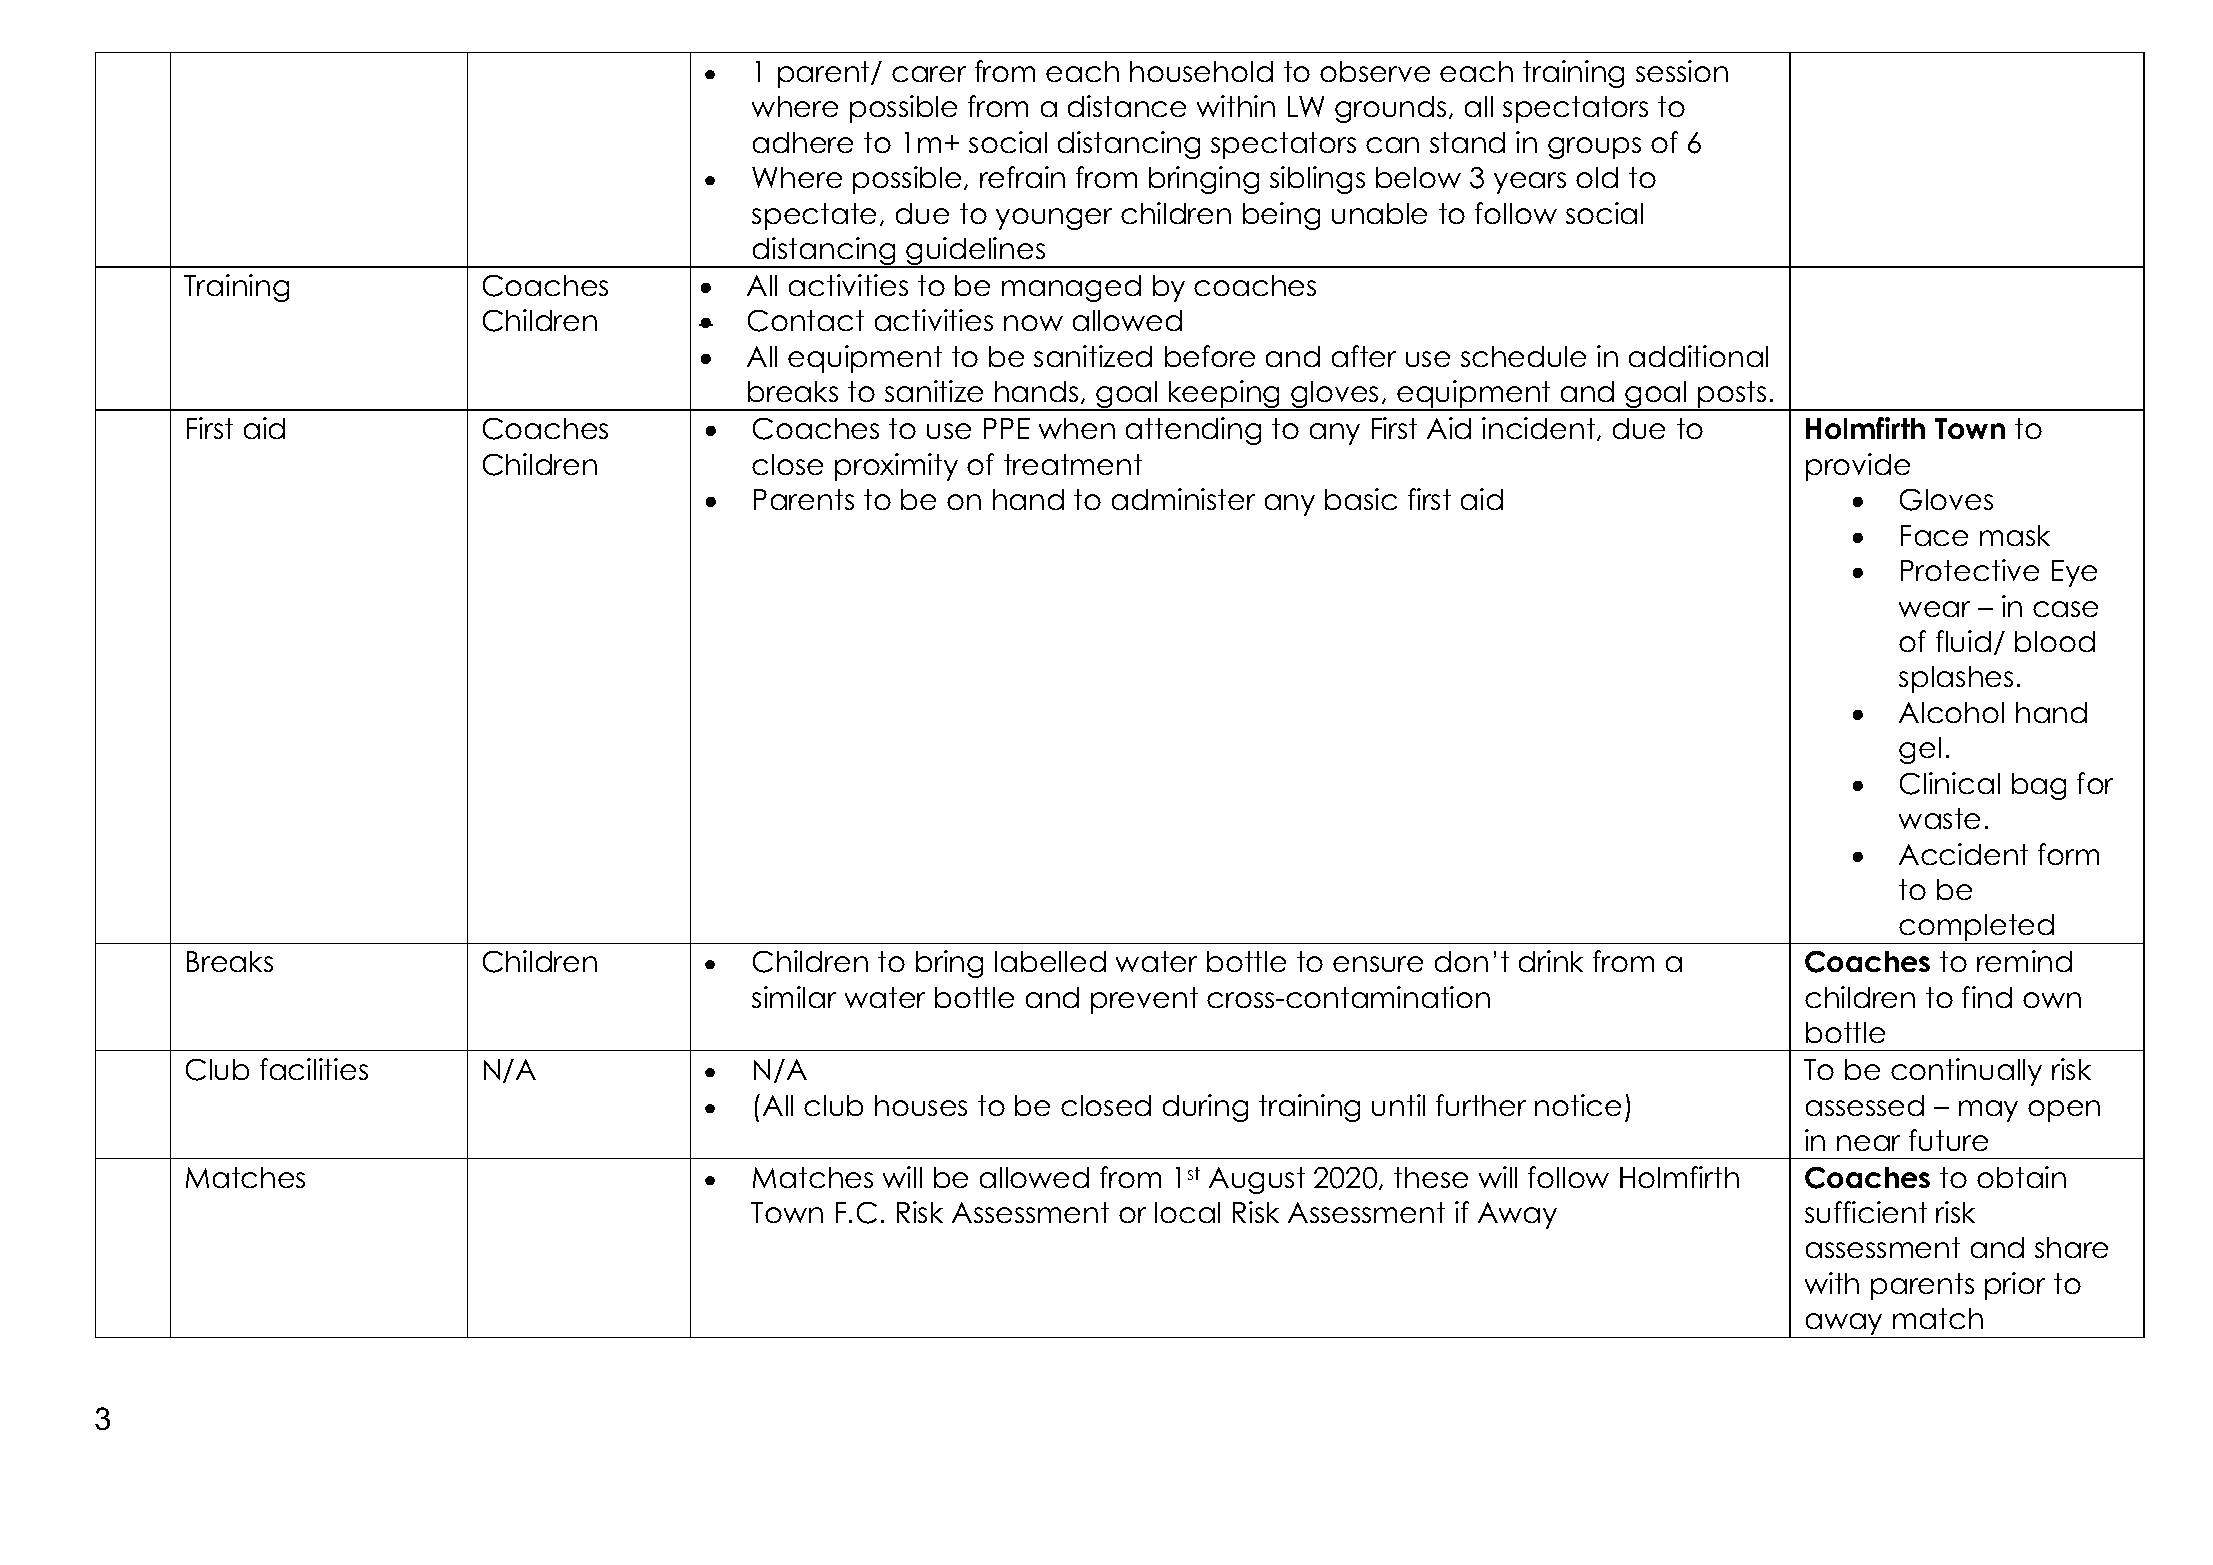  I want to click on distance, so click(1127, 106).
